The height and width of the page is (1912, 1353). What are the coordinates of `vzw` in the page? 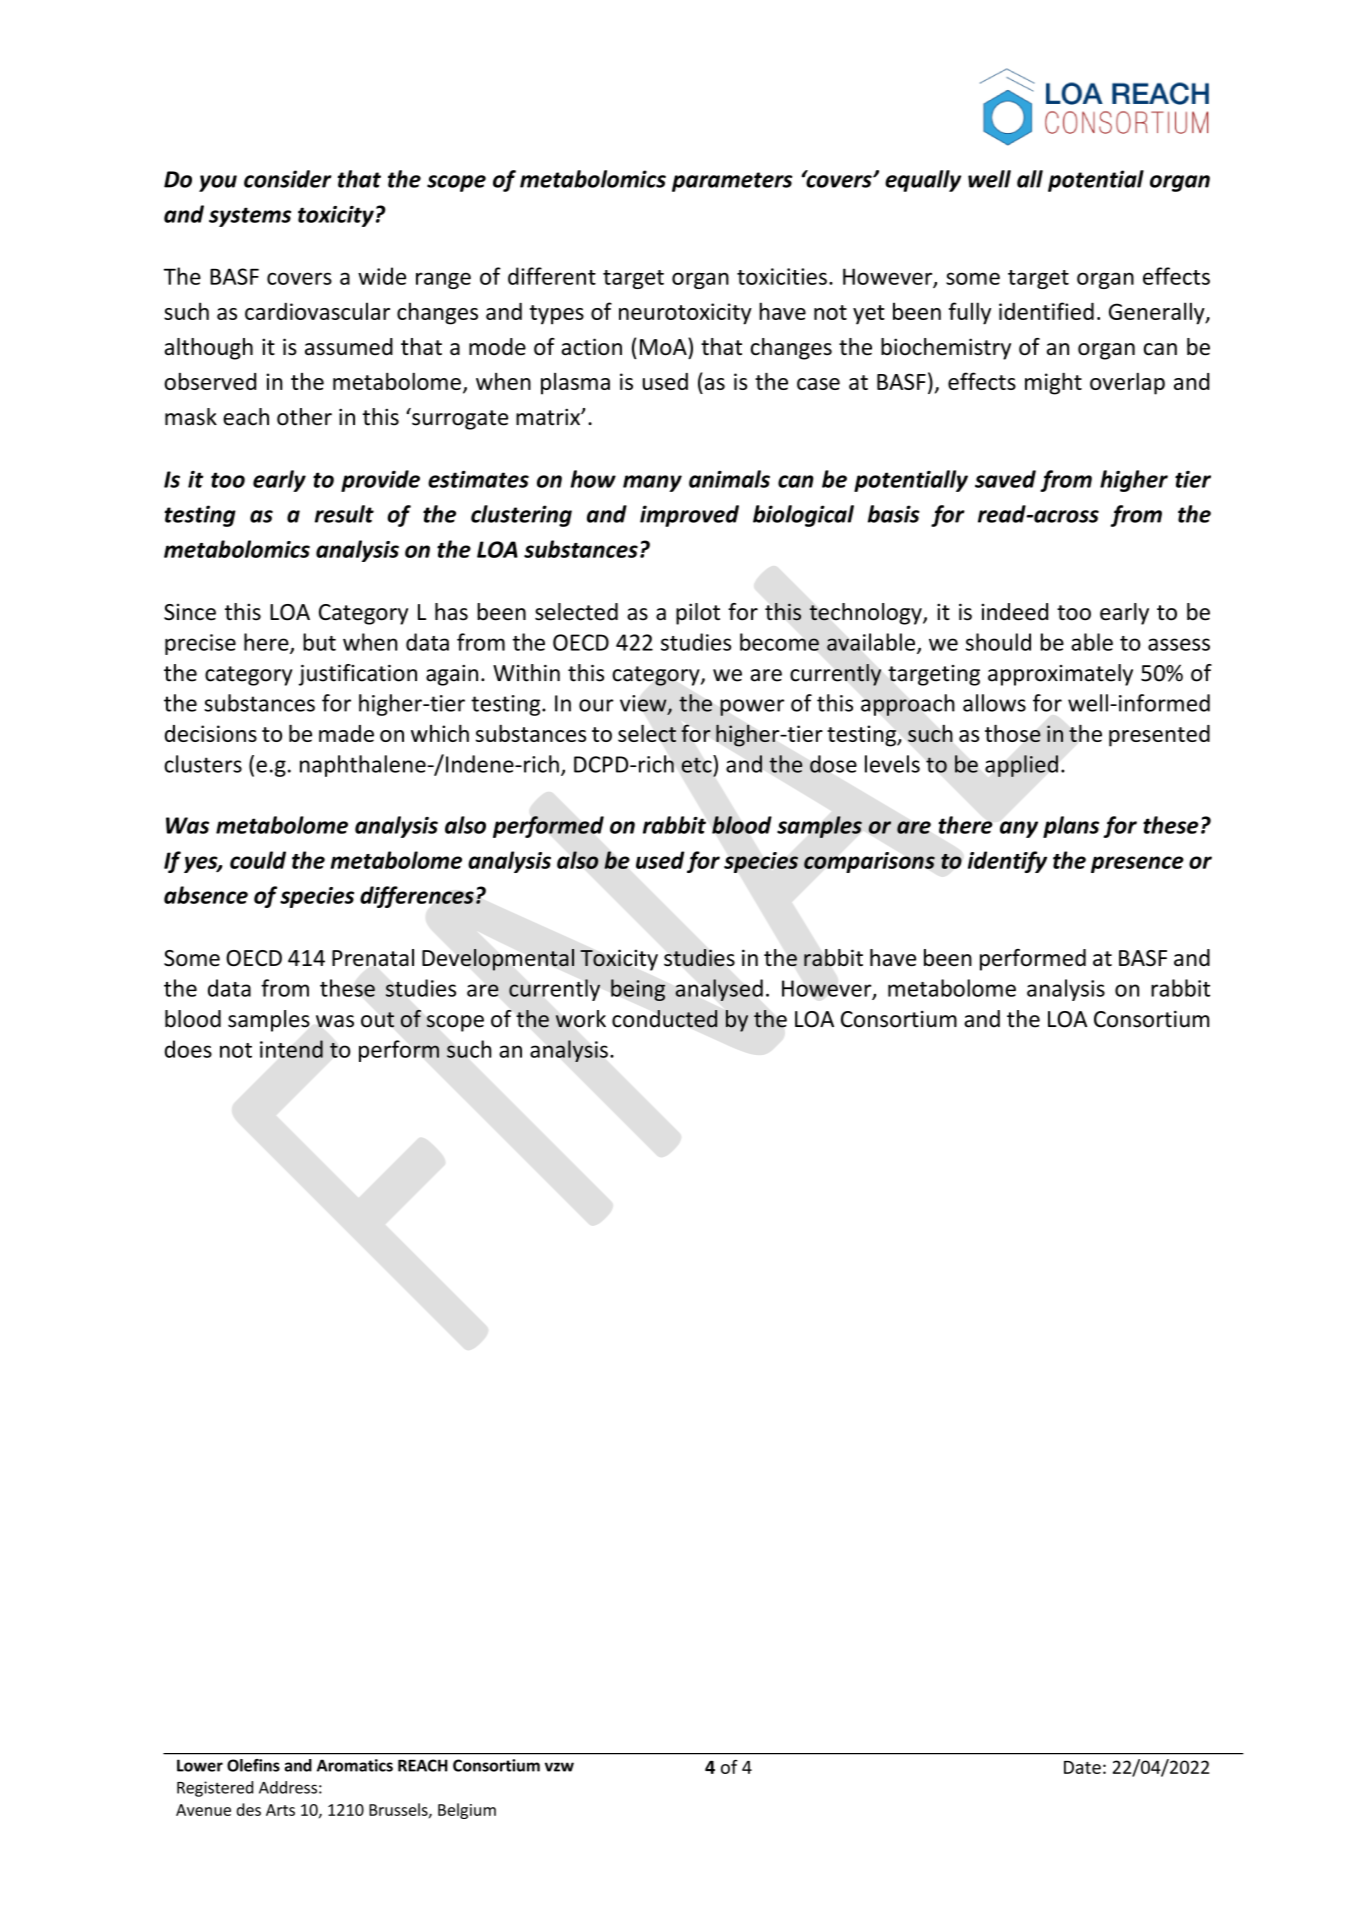 It's located at (559, 1767).
